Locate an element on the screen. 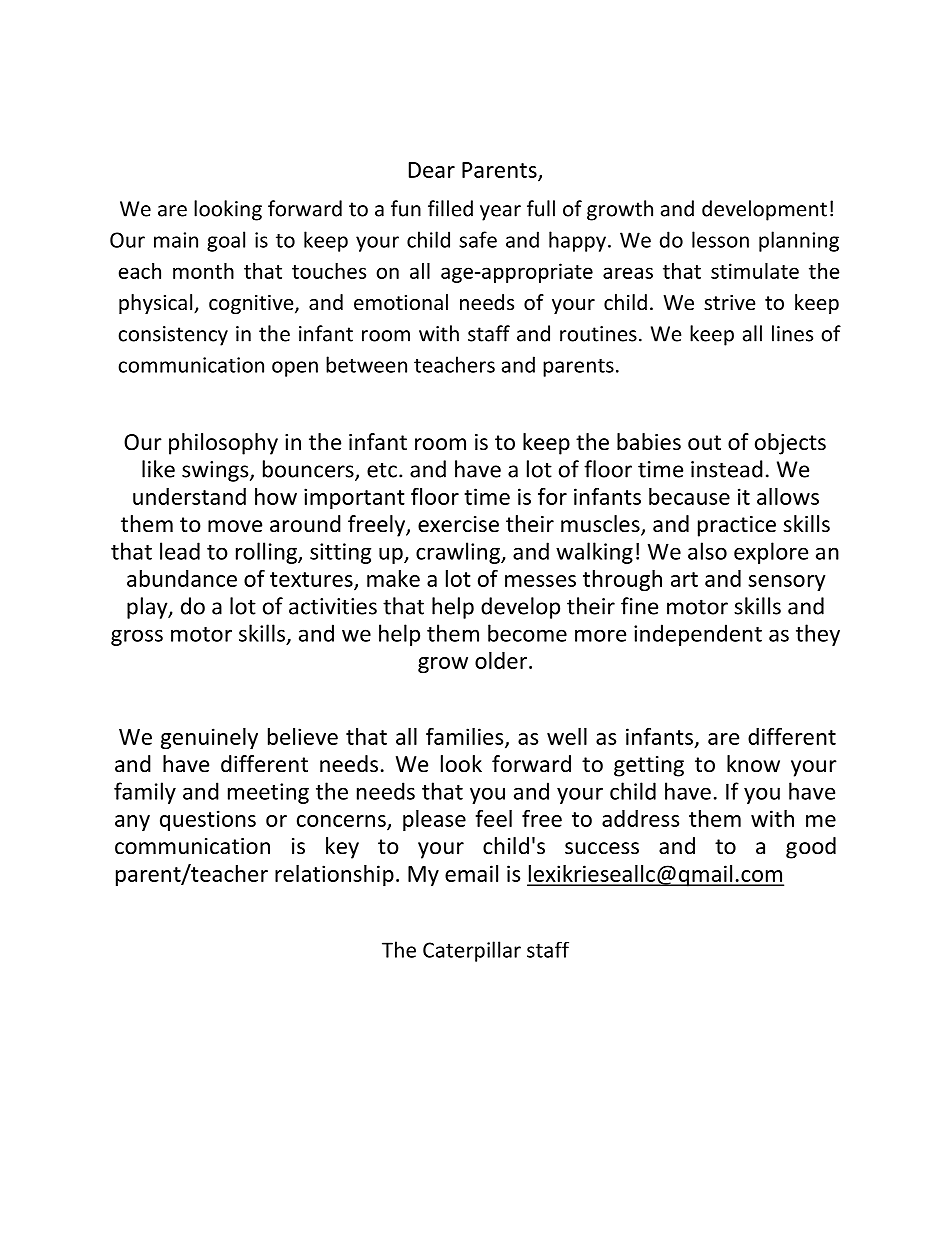  filled is located at coordinates (450, 208).
